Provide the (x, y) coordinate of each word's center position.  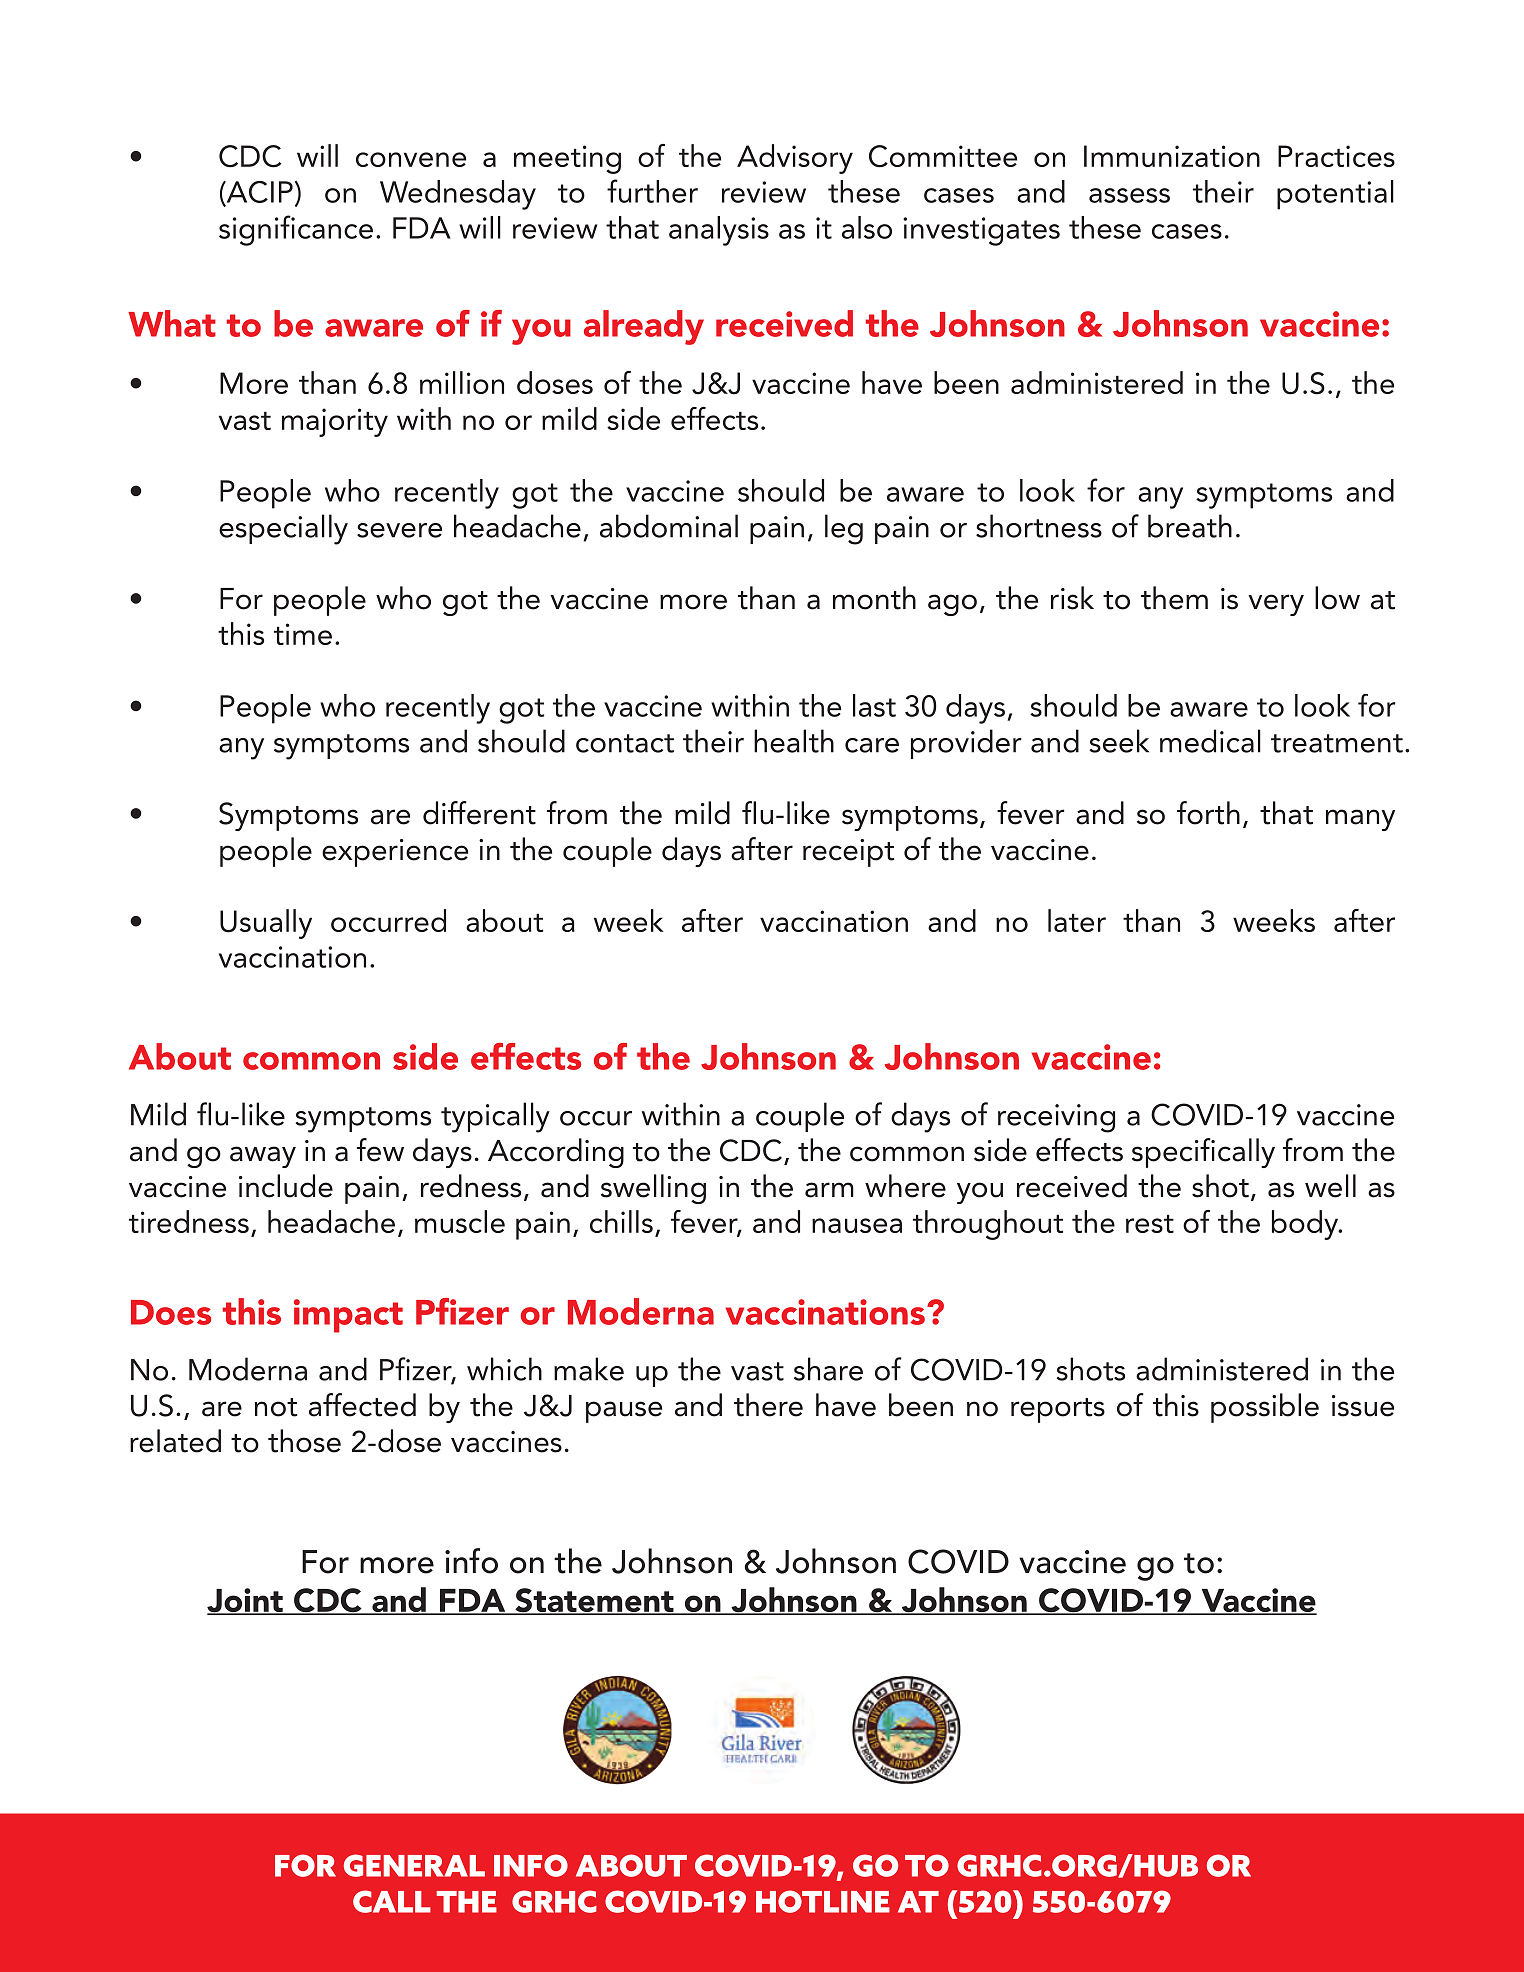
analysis (719, 231)
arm (829, 1190)
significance (296, 230)
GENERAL (414, 1865)
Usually (266, 924)
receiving (1056, 1118)
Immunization (1172, 156)
